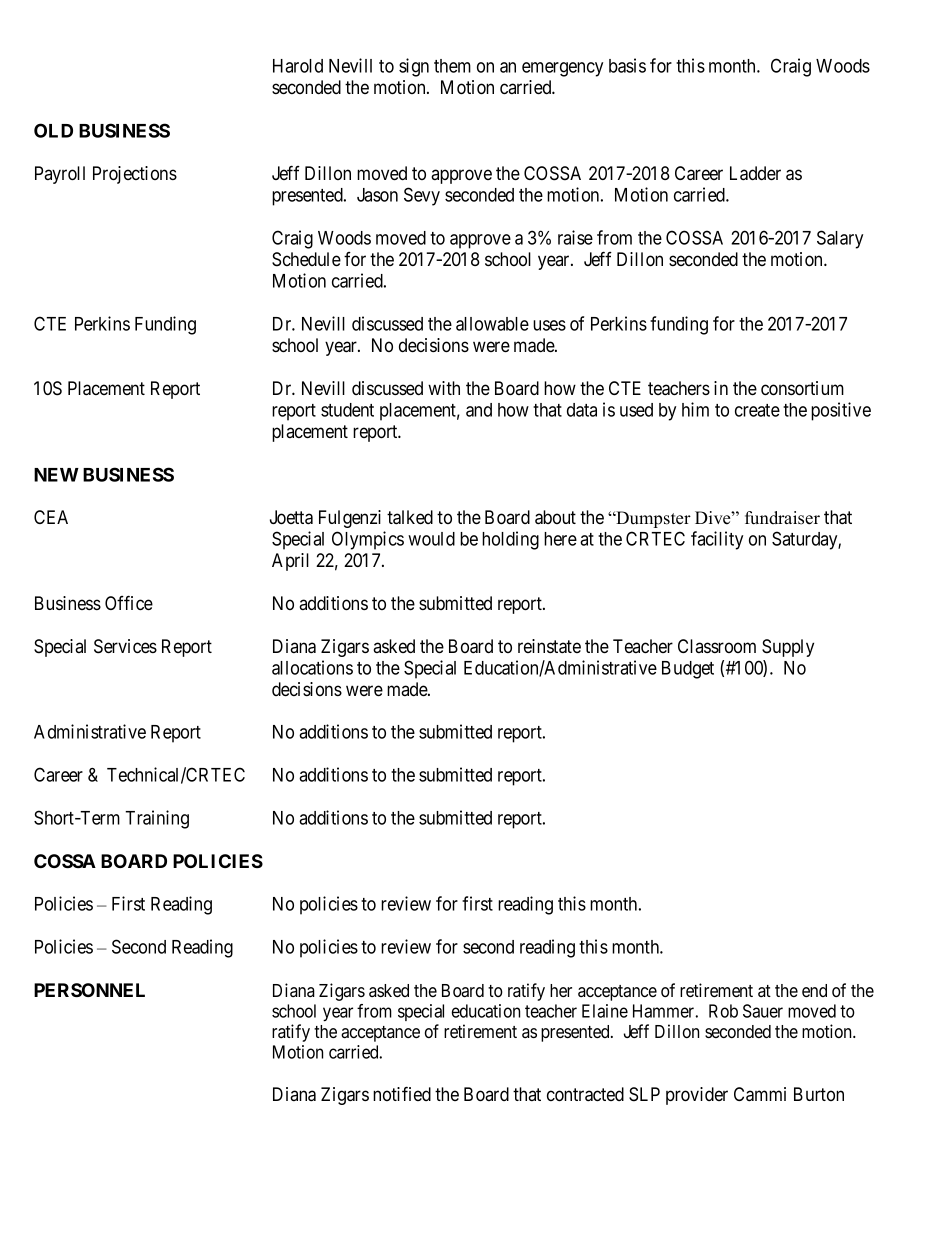 This page has width=952, height=1233. Describe the element at coordinates (755, 173) in the page. I see `Ladder` at that location.
